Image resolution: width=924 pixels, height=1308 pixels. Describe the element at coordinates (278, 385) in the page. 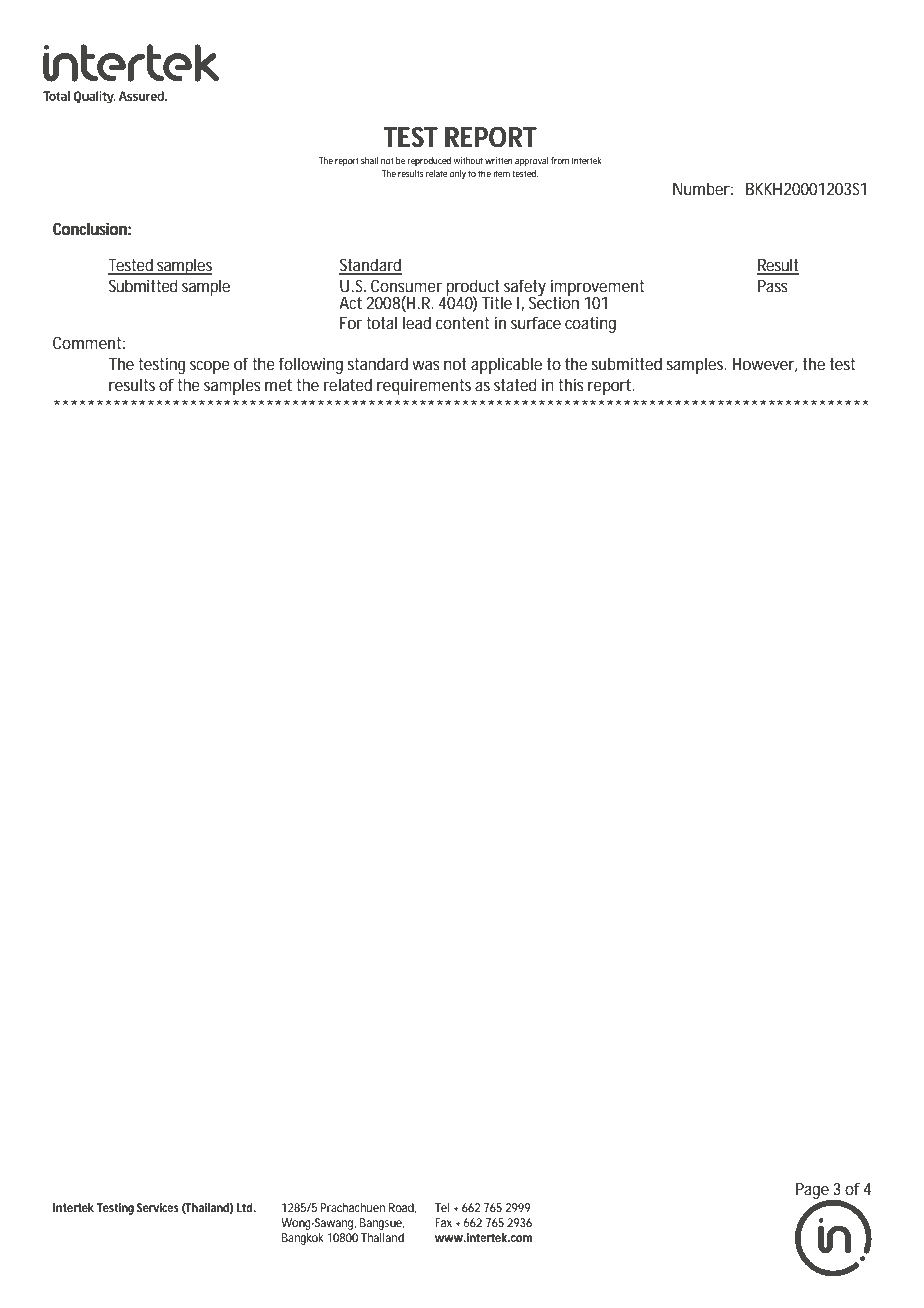

I see `met` at that location.
